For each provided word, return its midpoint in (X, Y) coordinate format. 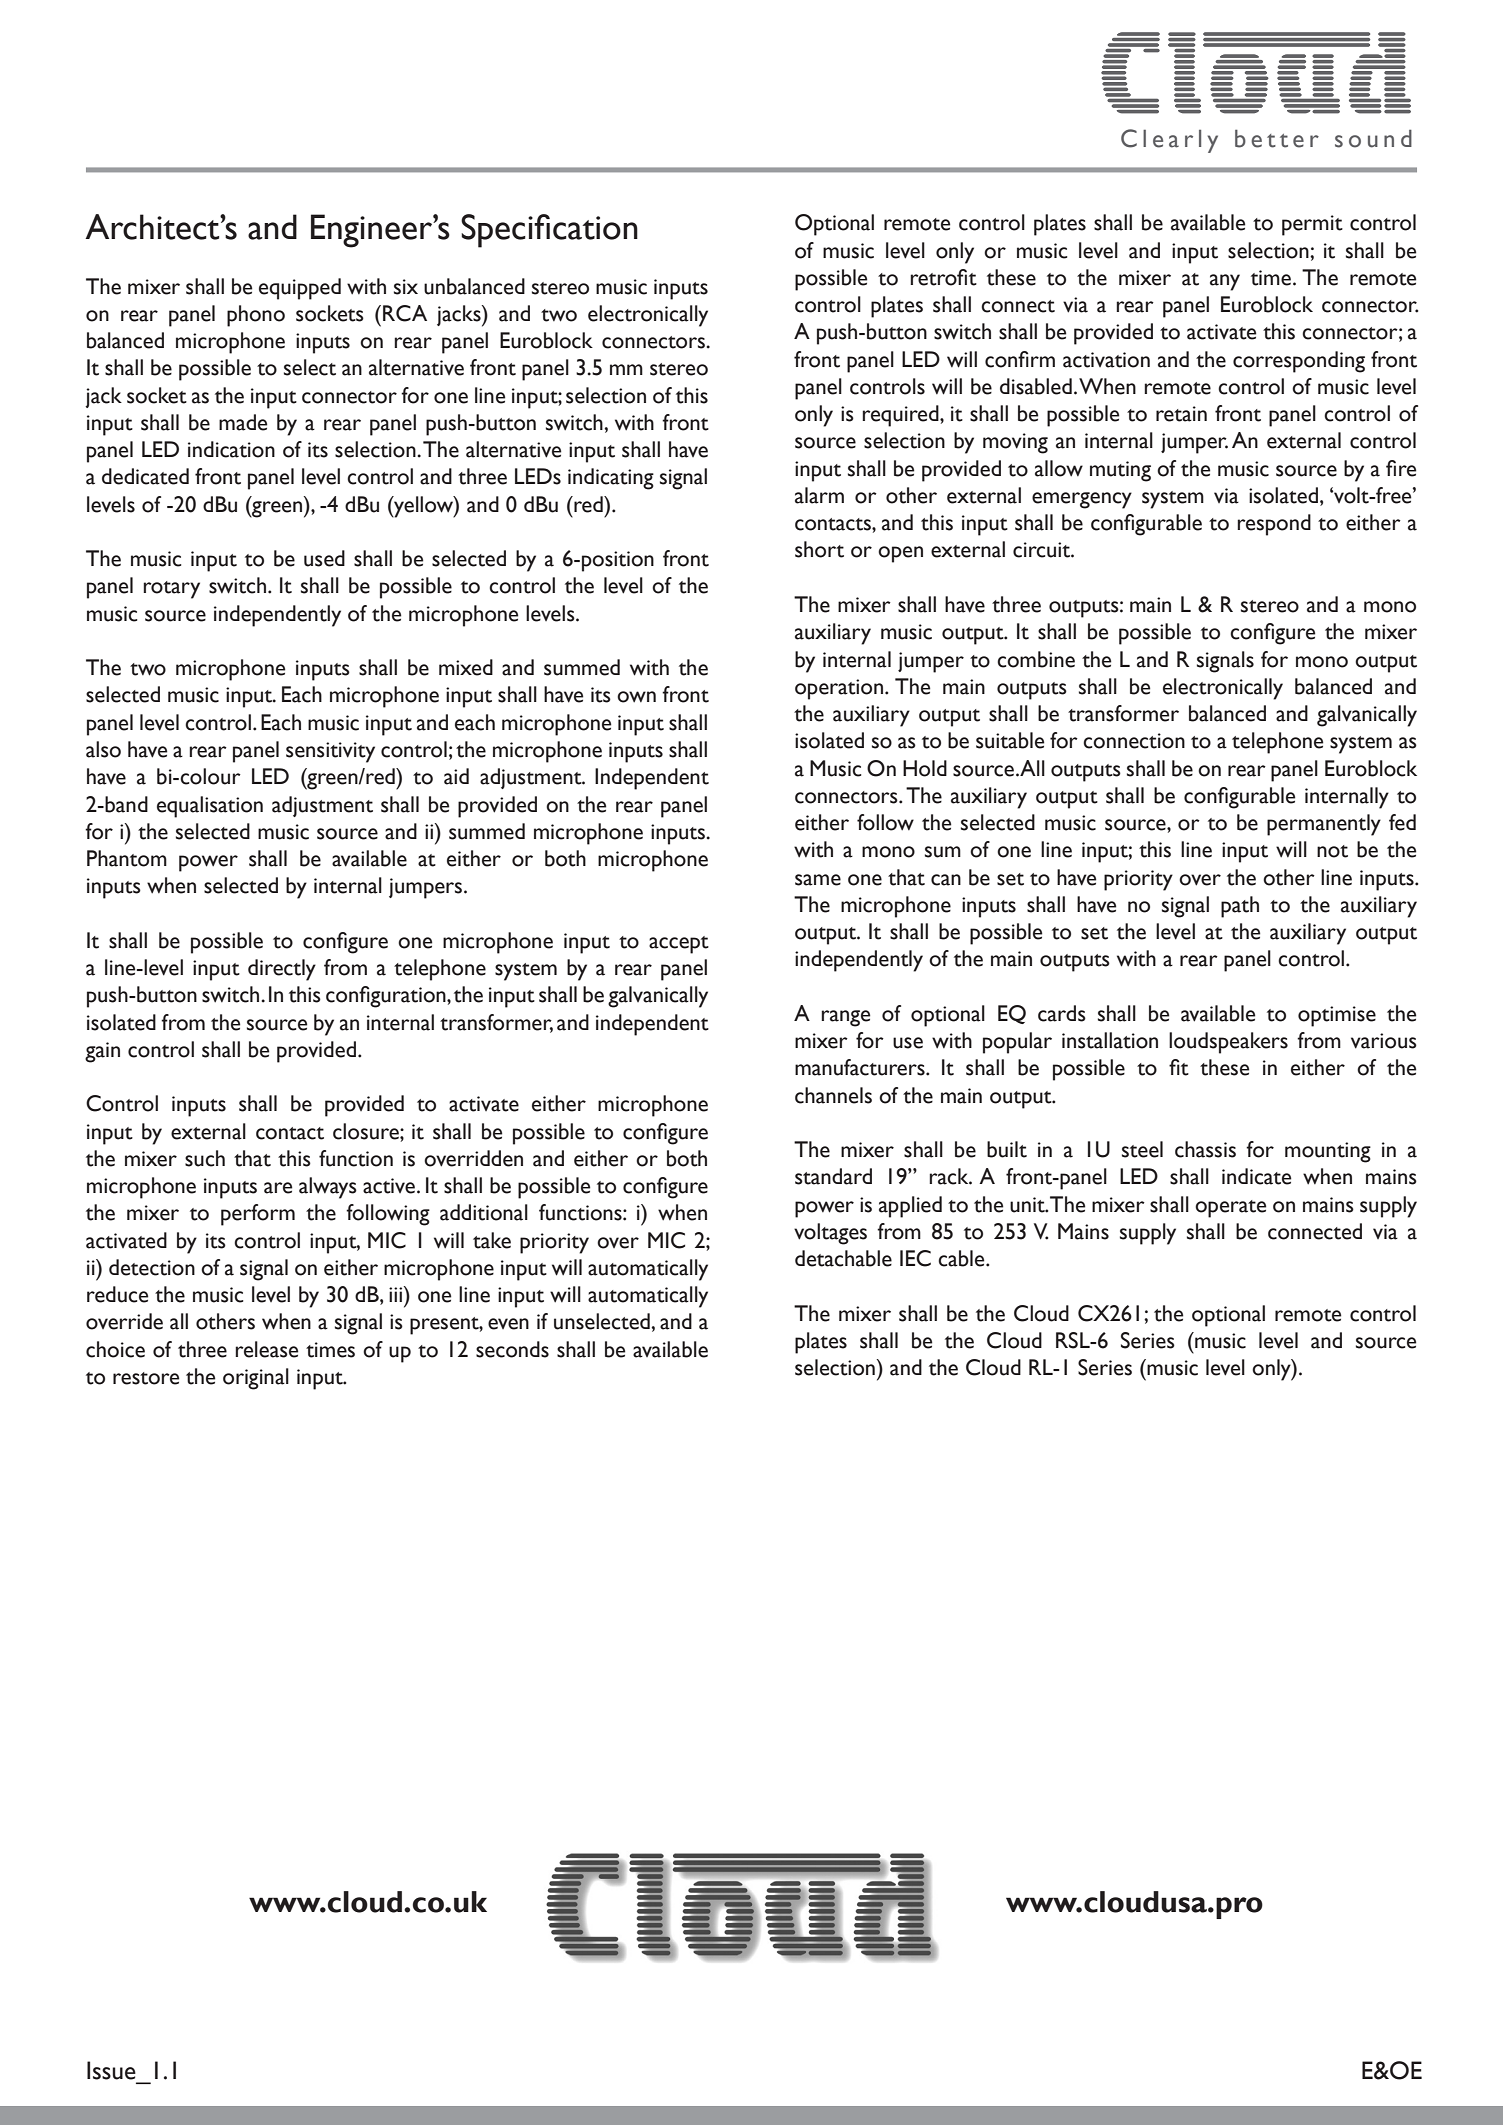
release (266, 1349)
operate (1230, 1209)
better (1277, 138)
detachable (843, 1258)
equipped (300, 289)
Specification (549, 231)
